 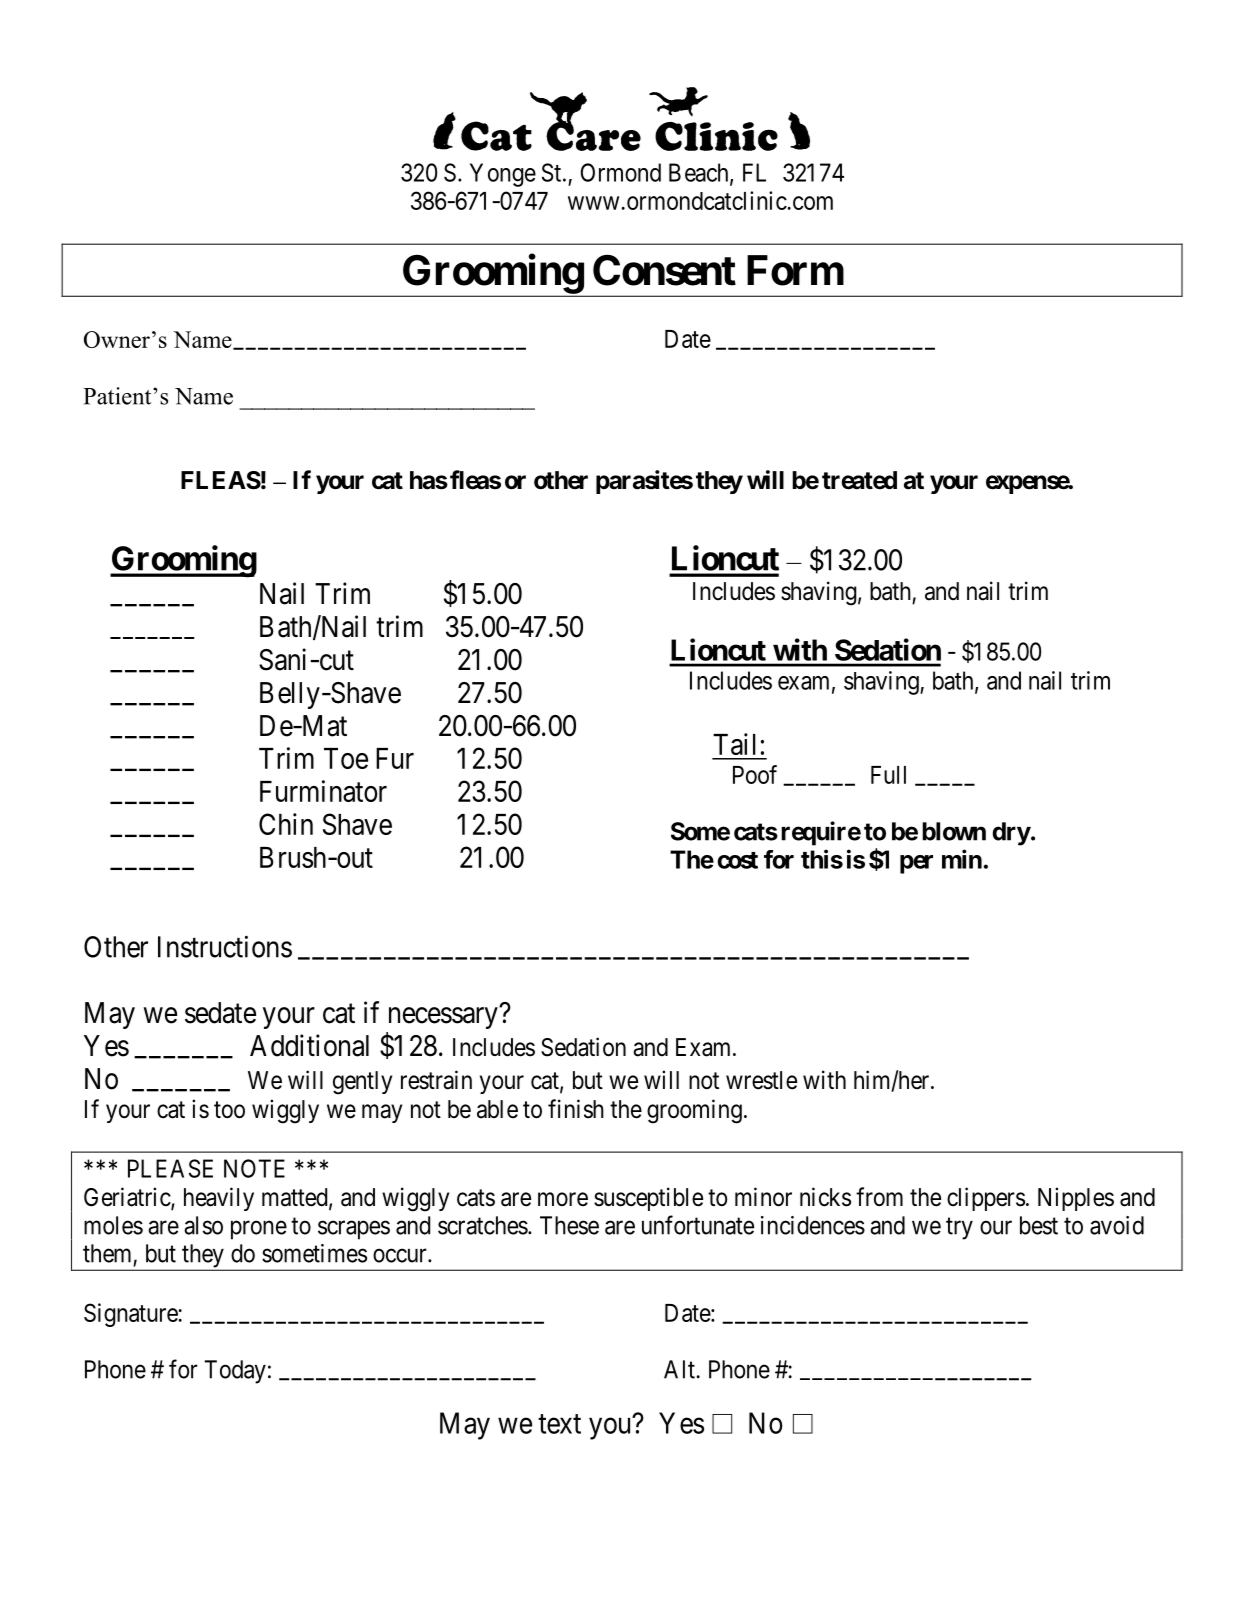 I want to click on dry, so click(x=1011, y=834).
